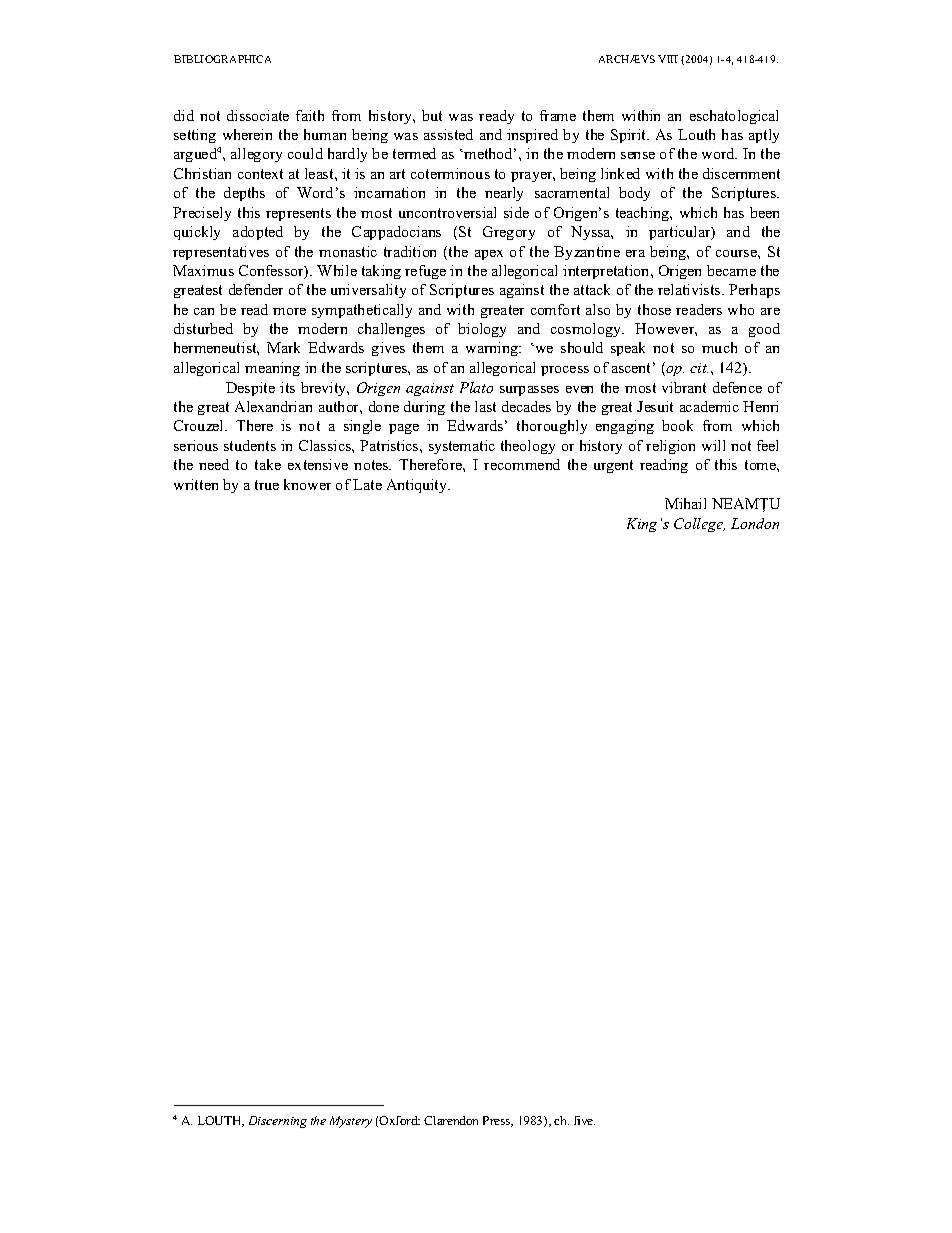 The width and height of the screenshot is (952, 1233). Describe the element at coordinates (699, 525) in the screenshot. I see `College` at that location.
